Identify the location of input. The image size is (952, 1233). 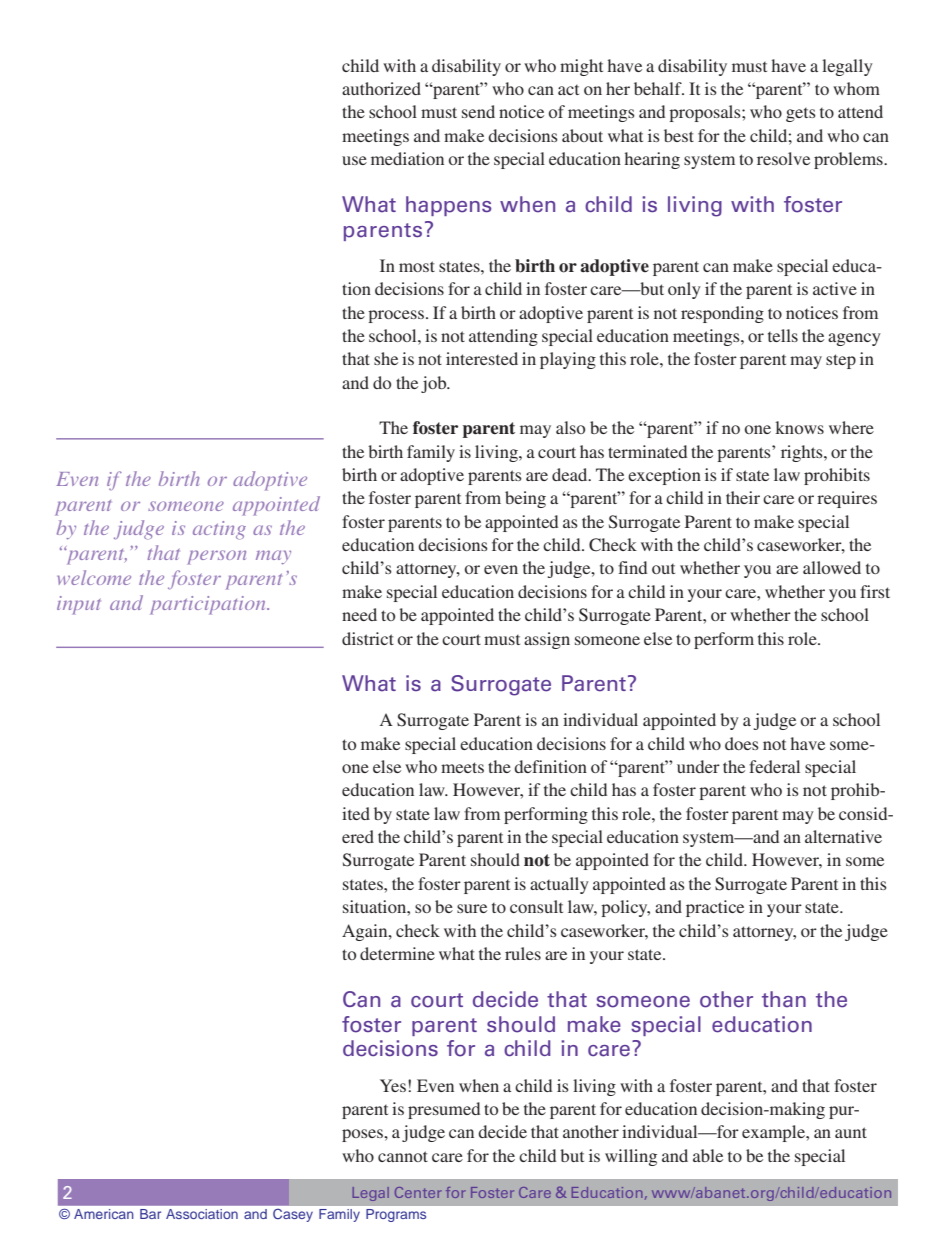
(79, 605).
